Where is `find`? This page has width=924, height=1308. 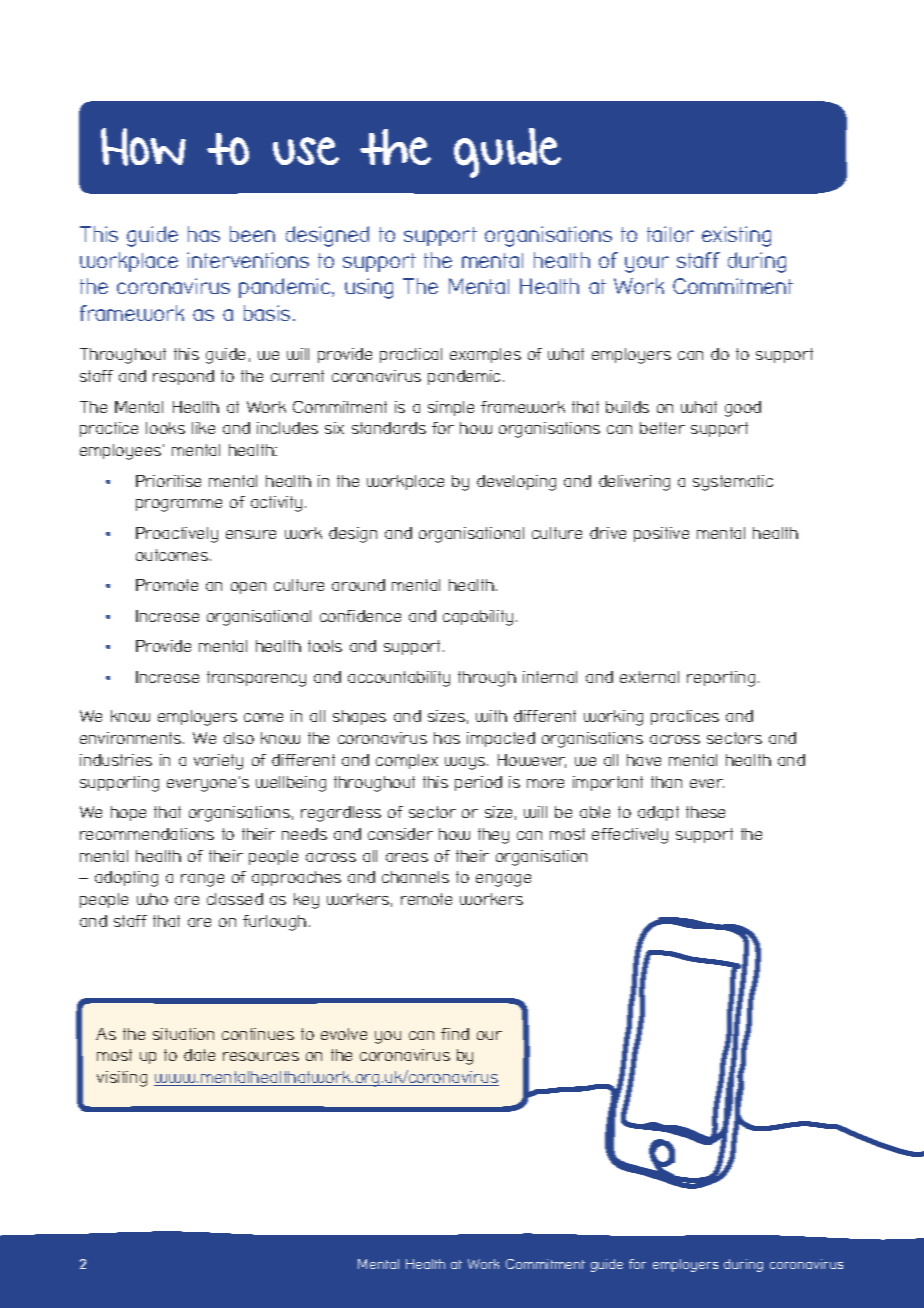 find is located at coordinates (455, 1034).
